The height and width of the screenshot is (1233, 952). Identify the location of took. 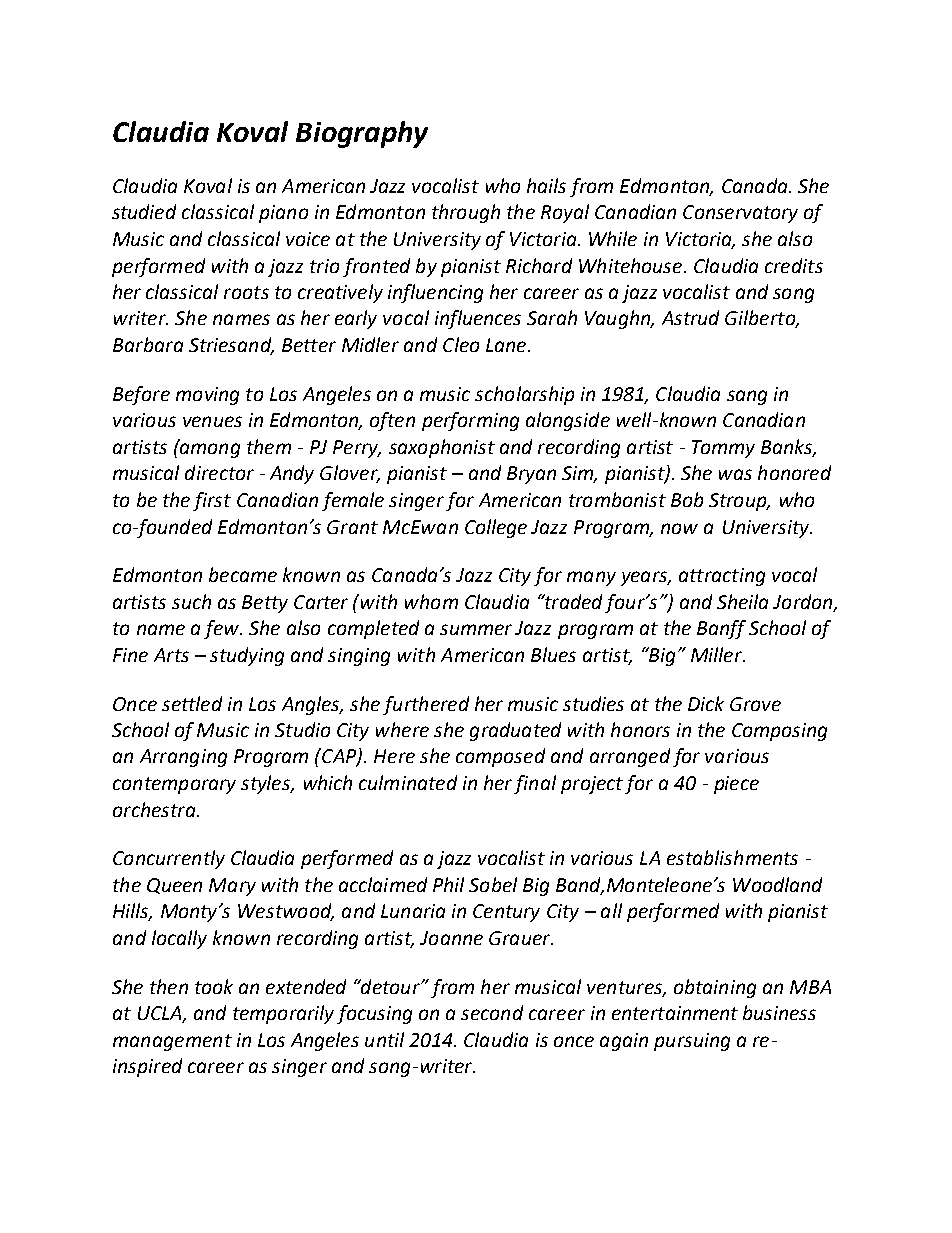
(214, 986).
